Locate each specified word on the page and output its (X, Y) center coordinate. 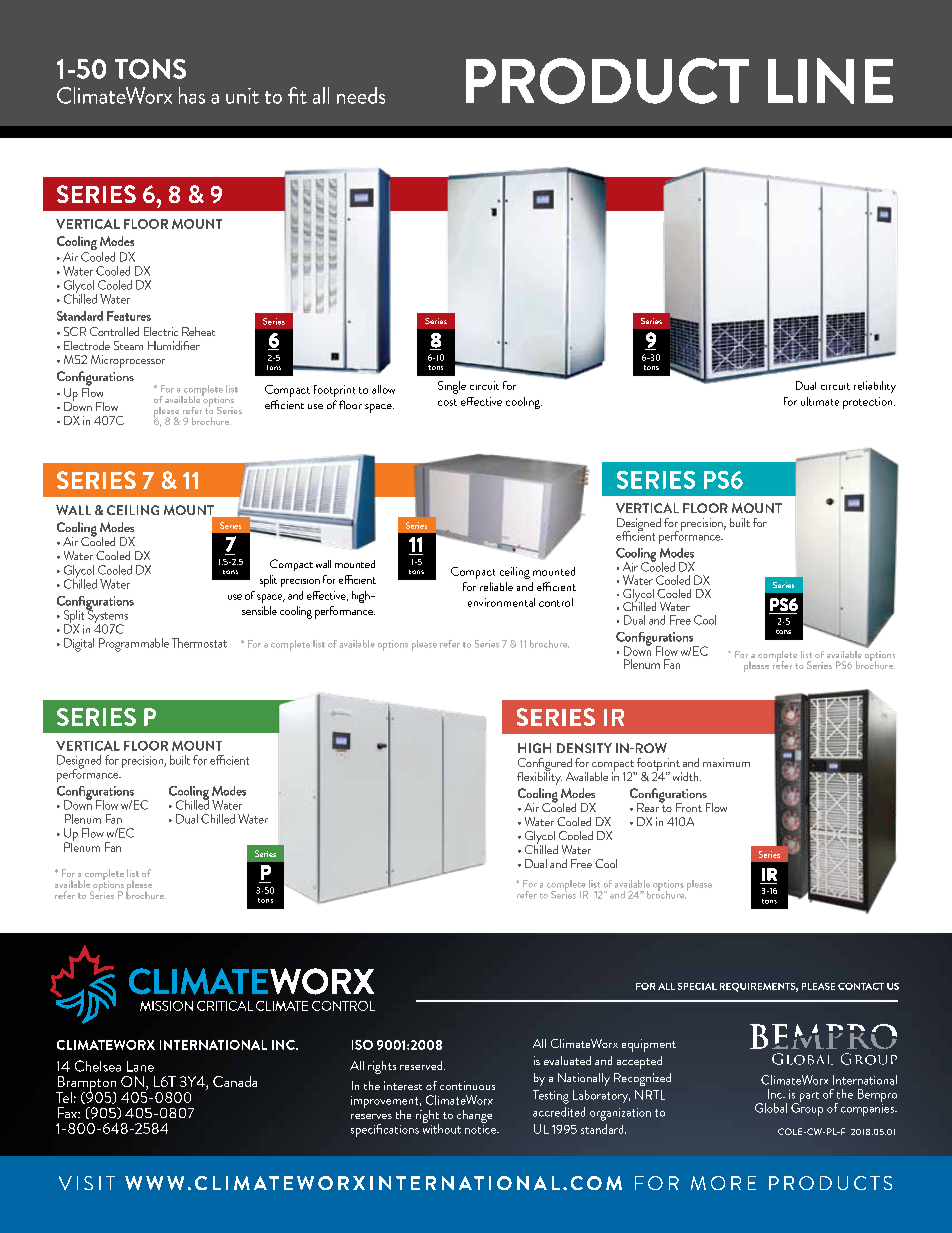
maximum (726, 762)
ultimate (820, 401)
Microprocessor (128, 361)
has (192, 95)
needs (361, 95)
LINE (830, 81)
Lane (140, 1066)
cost (447, 402)
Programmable (134, 645)
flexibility (539, 777)
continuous (467, 1085)
